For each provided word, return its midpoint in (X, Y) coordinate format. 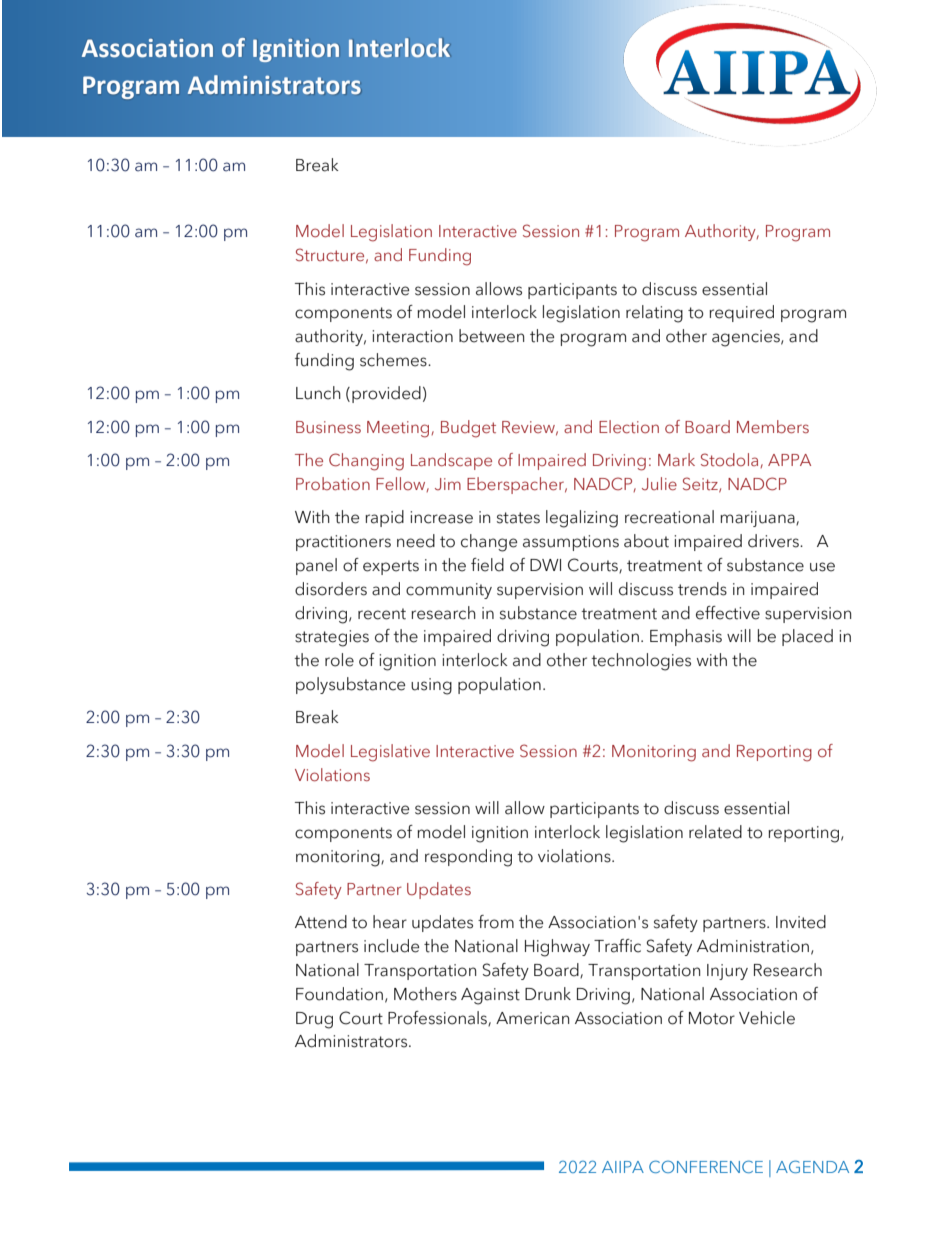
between (491, 336)
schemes (394, 360)
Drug (314, 1020)
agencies (747, 338)
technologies (641, 662)
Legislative (390, 753)
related (715, 832)
